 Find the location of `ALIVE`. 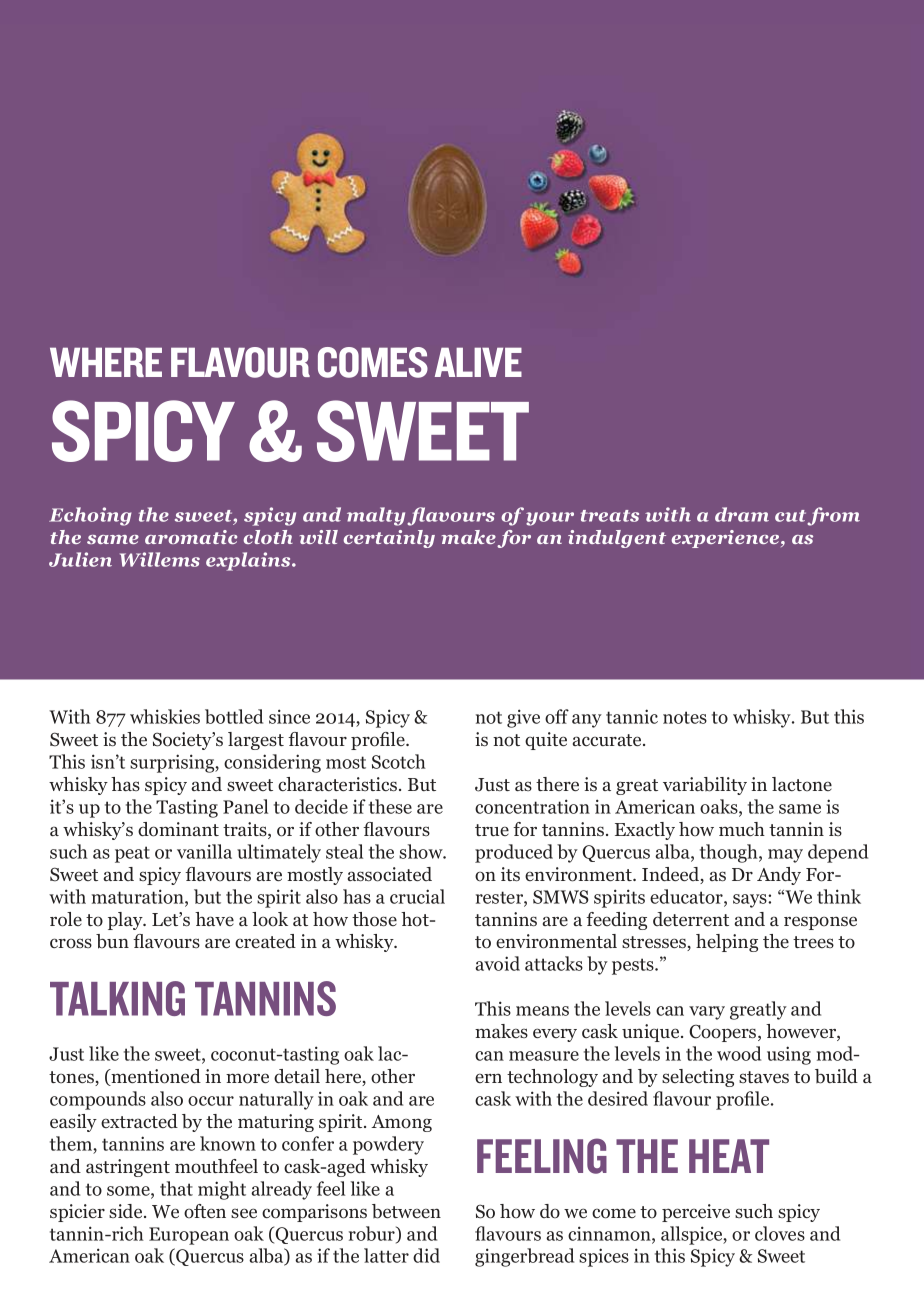

ALIVE is located at coordinates (478, 362).
